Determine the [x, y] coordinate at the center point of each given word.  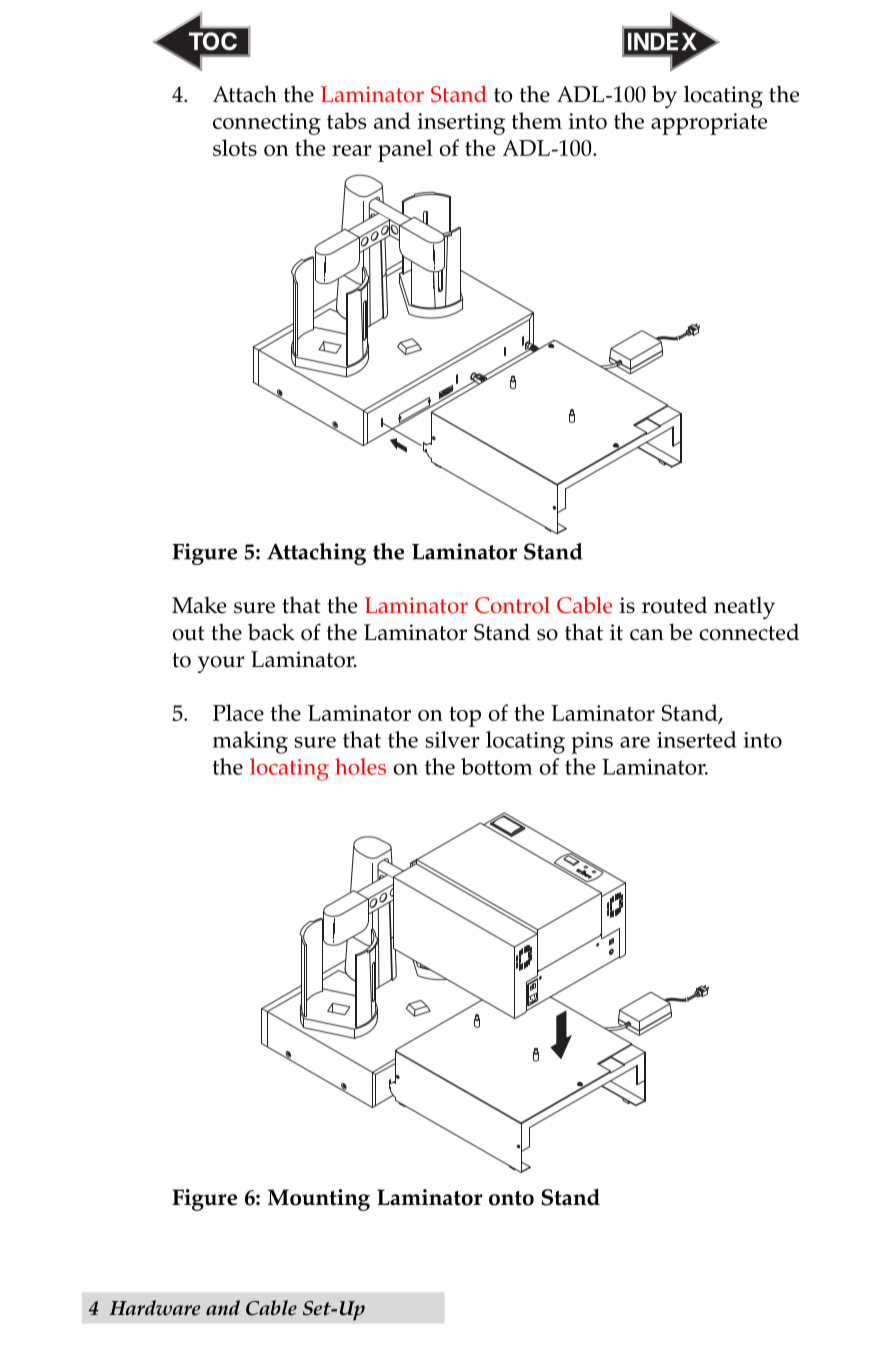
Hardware [154, 1308]
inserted [697, 739]
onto [511, 1198]
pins [592, 743]
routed [674, 605]
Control [512, 605]
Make [199, 605]
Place [238, 712]
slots [235, 147]
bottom [496, 766]
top [465, 717]
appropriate [709, 124]
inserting [461, 124]
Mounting [319, 1200]
